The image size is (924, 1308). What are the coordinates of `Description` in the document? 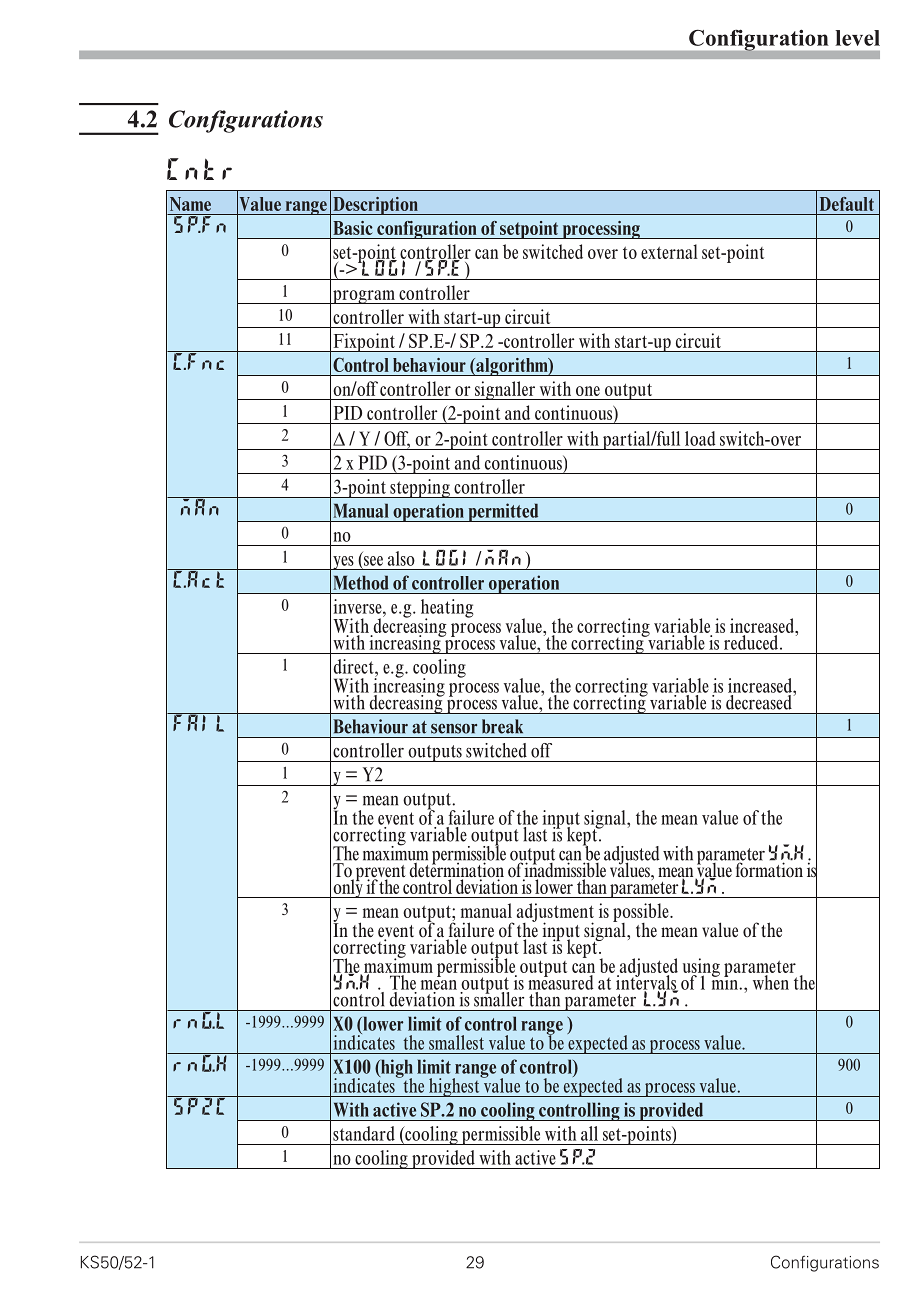 It's located at (375, 206).
